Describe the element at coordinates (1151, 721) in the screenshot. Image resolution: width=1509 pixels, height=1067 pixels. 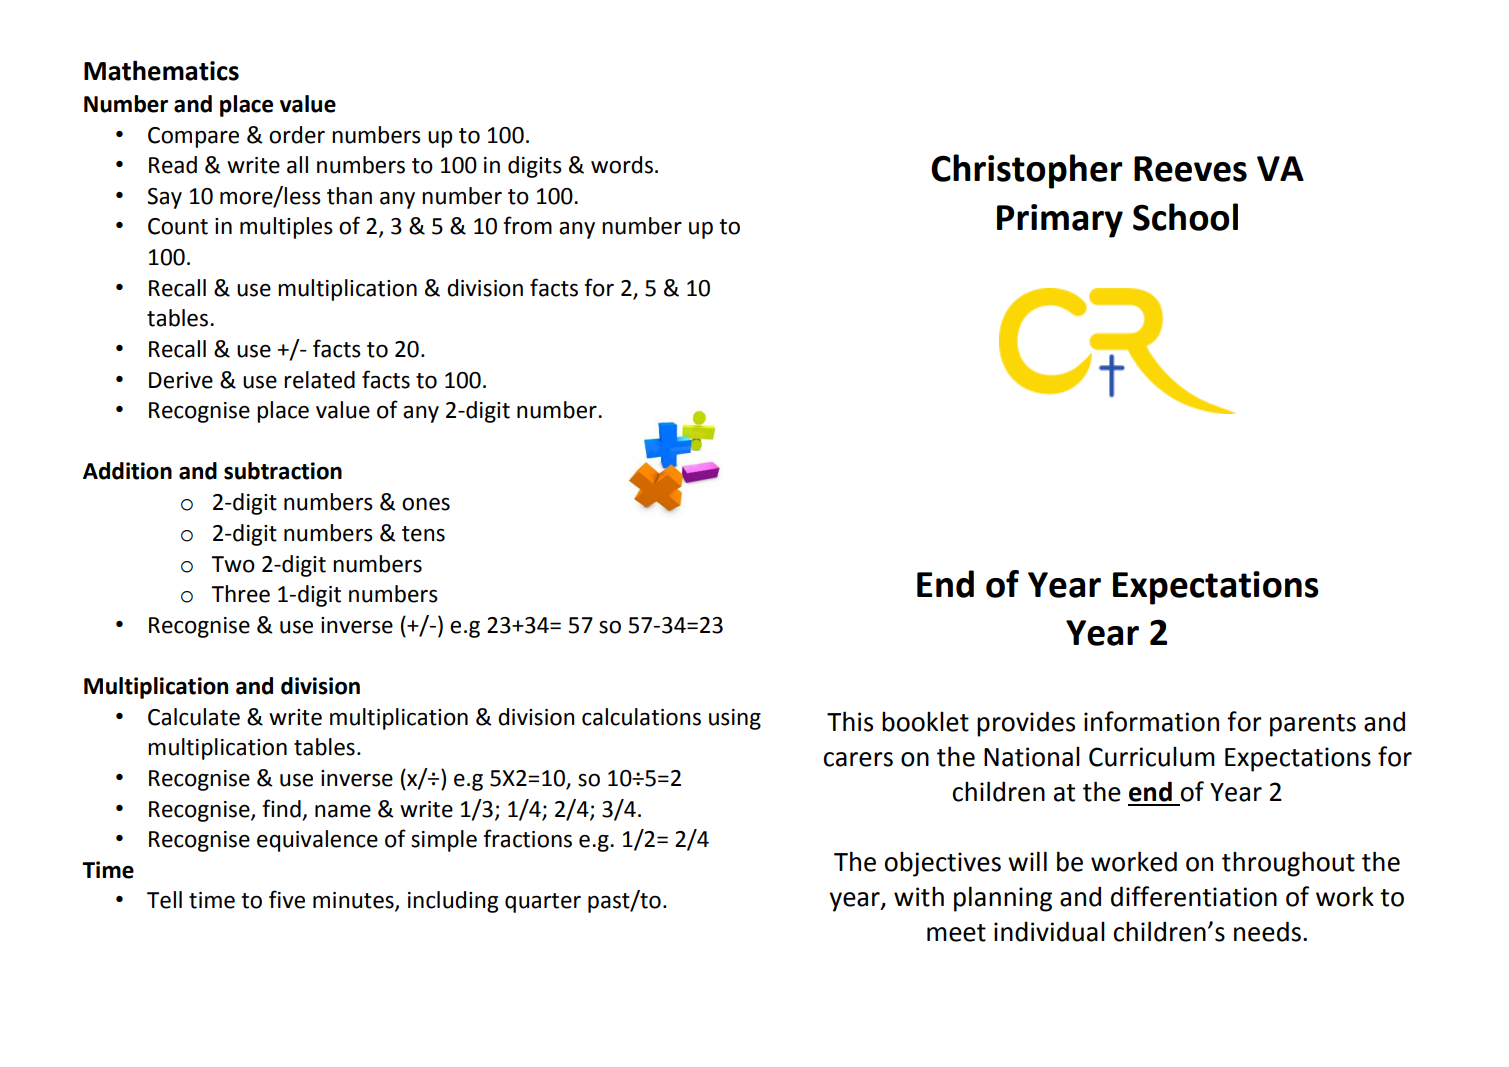
I see `information` at that location.
